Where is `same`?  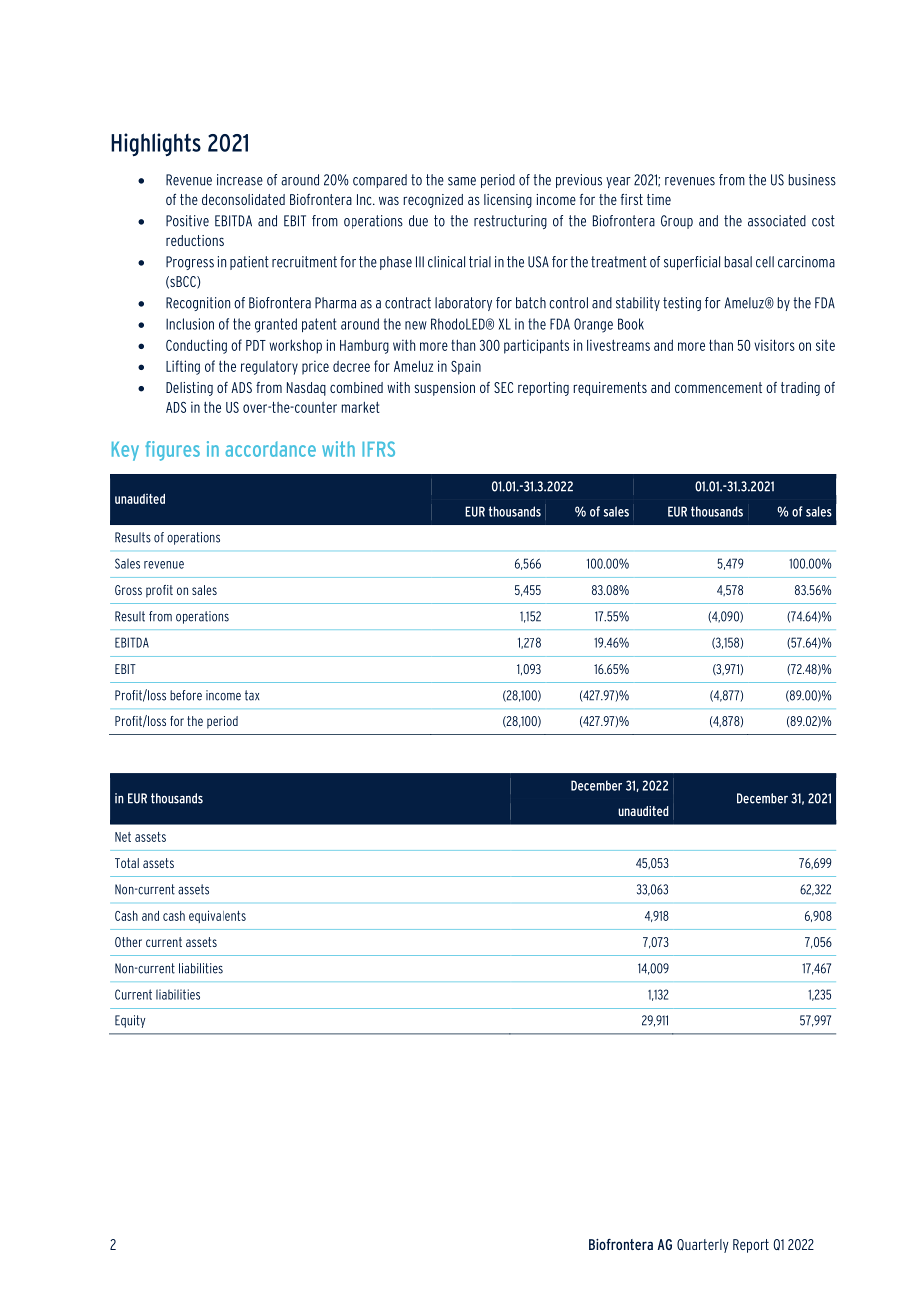 same is located at coordinates (462, 181).
